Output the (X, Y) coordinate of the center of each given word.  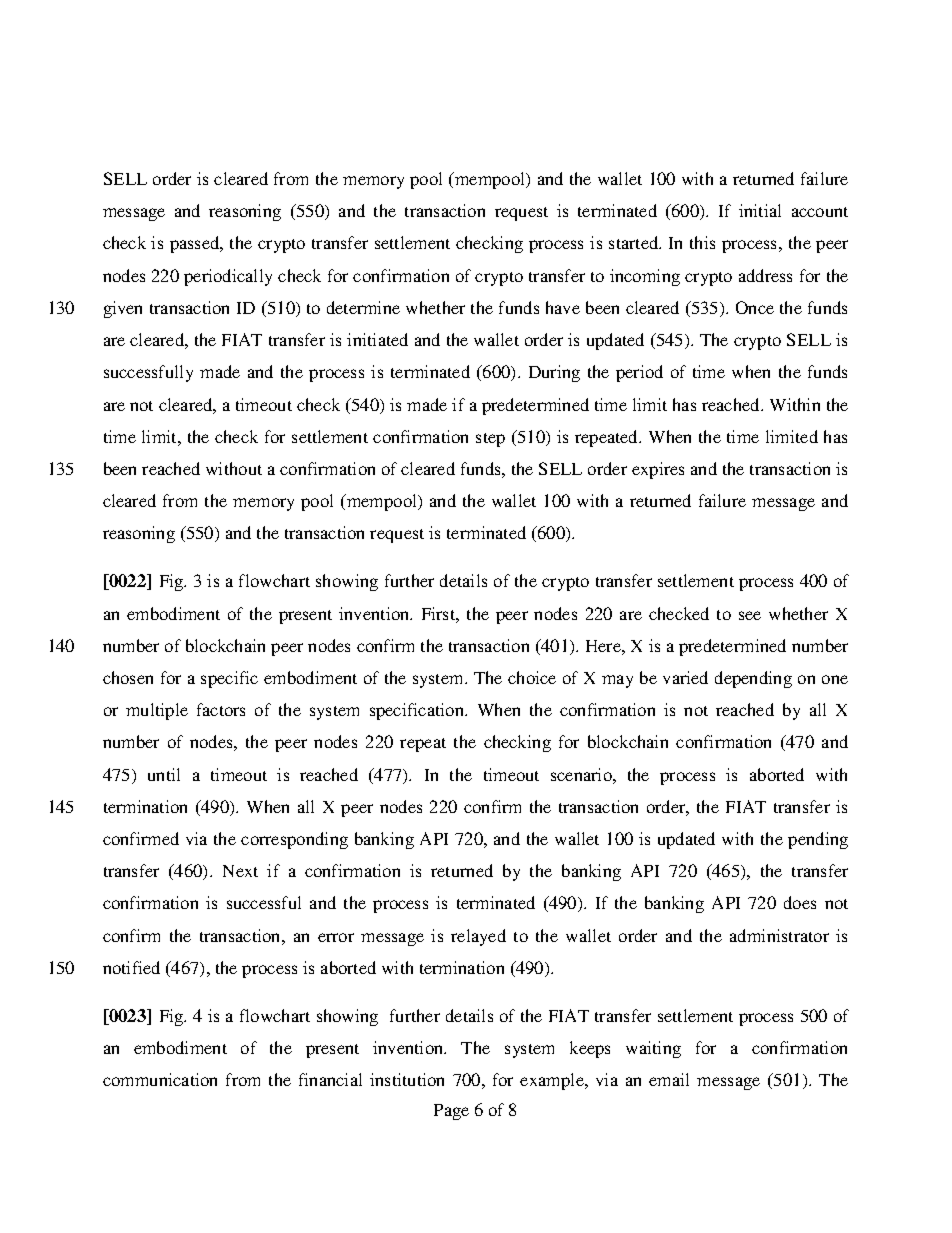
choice (532, 677)
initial (760, 210)
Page (451, 1112)
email (669, 1079)
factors (221, 709)
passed (196, 244)
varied (685, 677)
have (563, 307)
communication (160, 1079)
